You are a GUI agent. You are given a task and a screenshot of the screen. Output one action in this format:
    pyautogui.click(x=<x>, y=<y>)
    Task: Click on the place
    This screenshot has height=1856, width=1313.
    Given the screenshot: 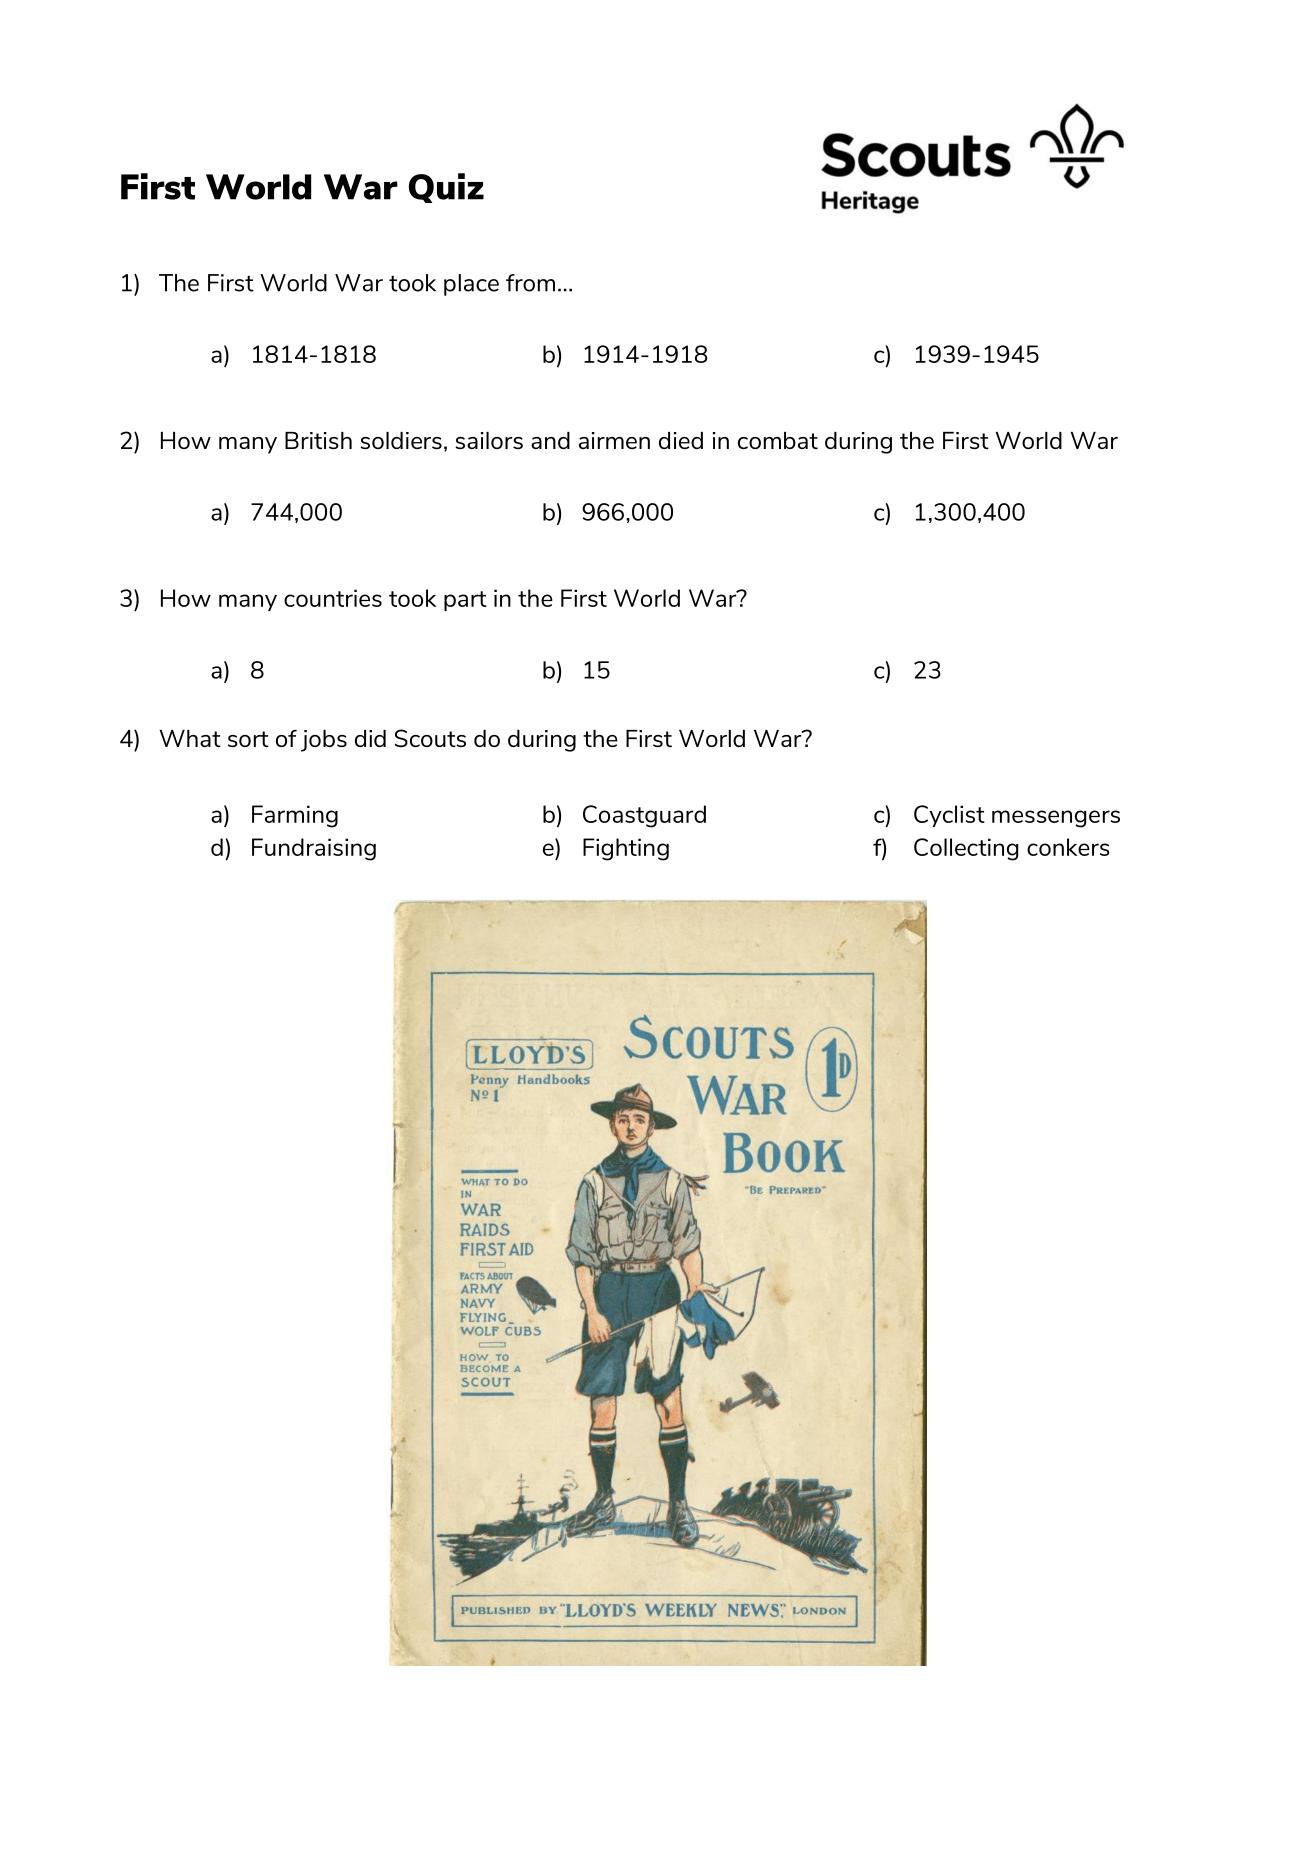 What is the action you would take?
    pyautogui.click(x=471, y=285)
